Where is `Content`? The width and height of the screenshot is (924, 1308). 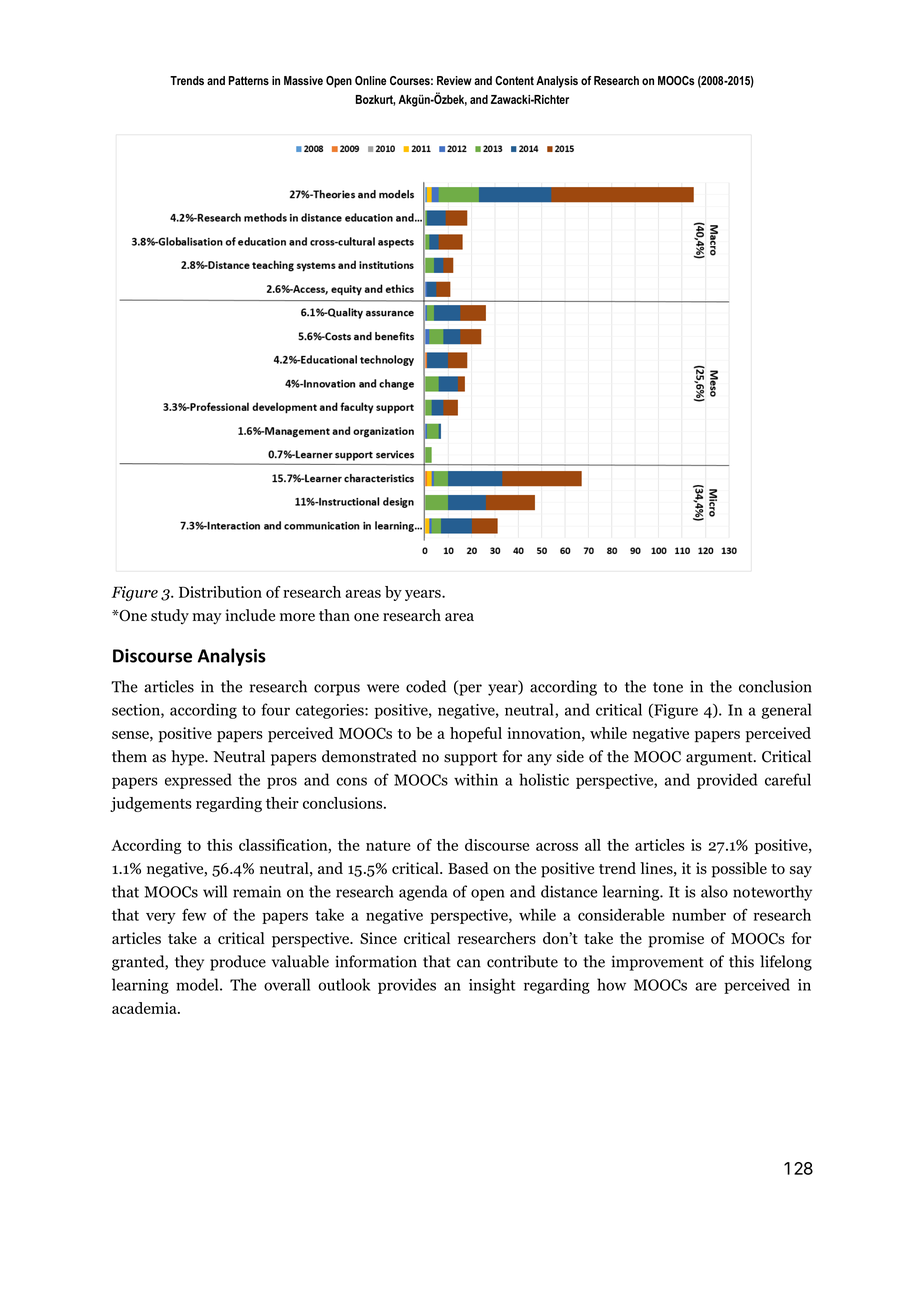 Content is located at coordinates (514, 80).
